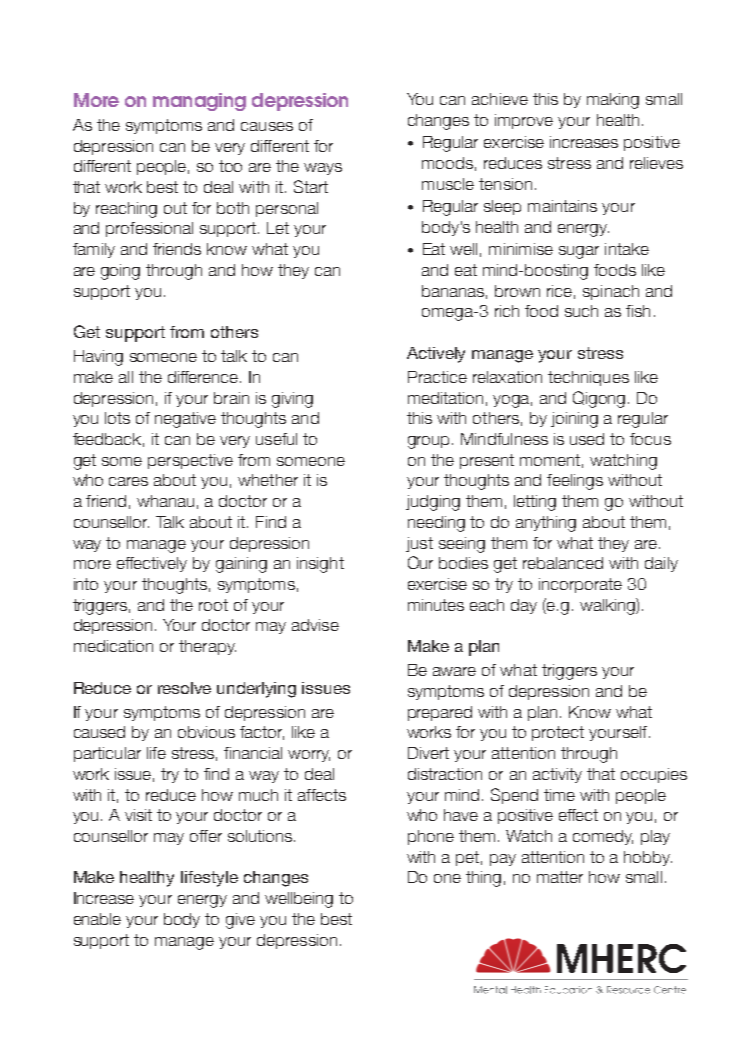 The height and width of the screenshot is (1057, 756). Describe the element at coordinates (575, 482) in the screenshot. I see `feelings` at that location.
